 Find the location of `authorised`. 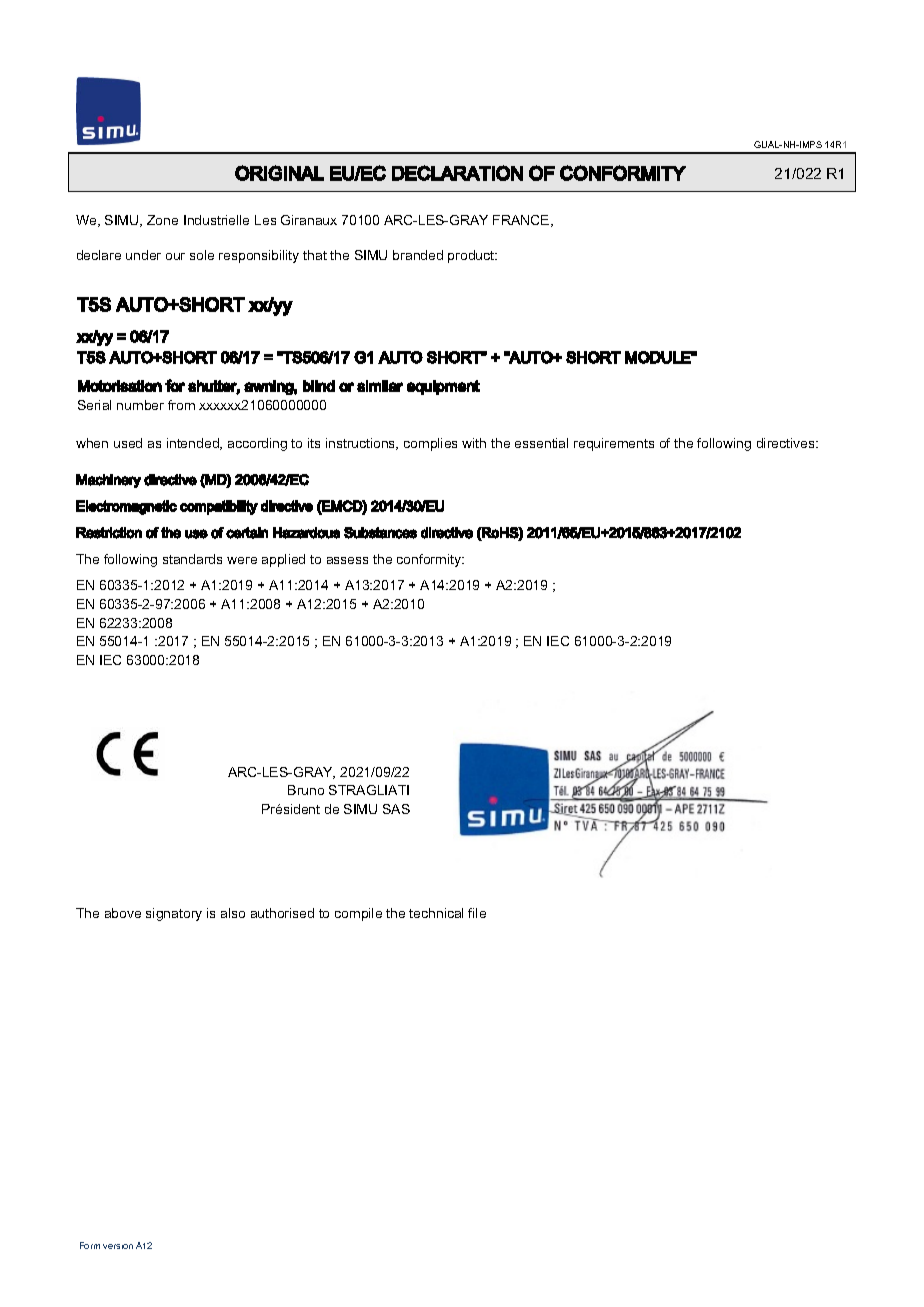

authorised is located at coordinates (282, 913).
